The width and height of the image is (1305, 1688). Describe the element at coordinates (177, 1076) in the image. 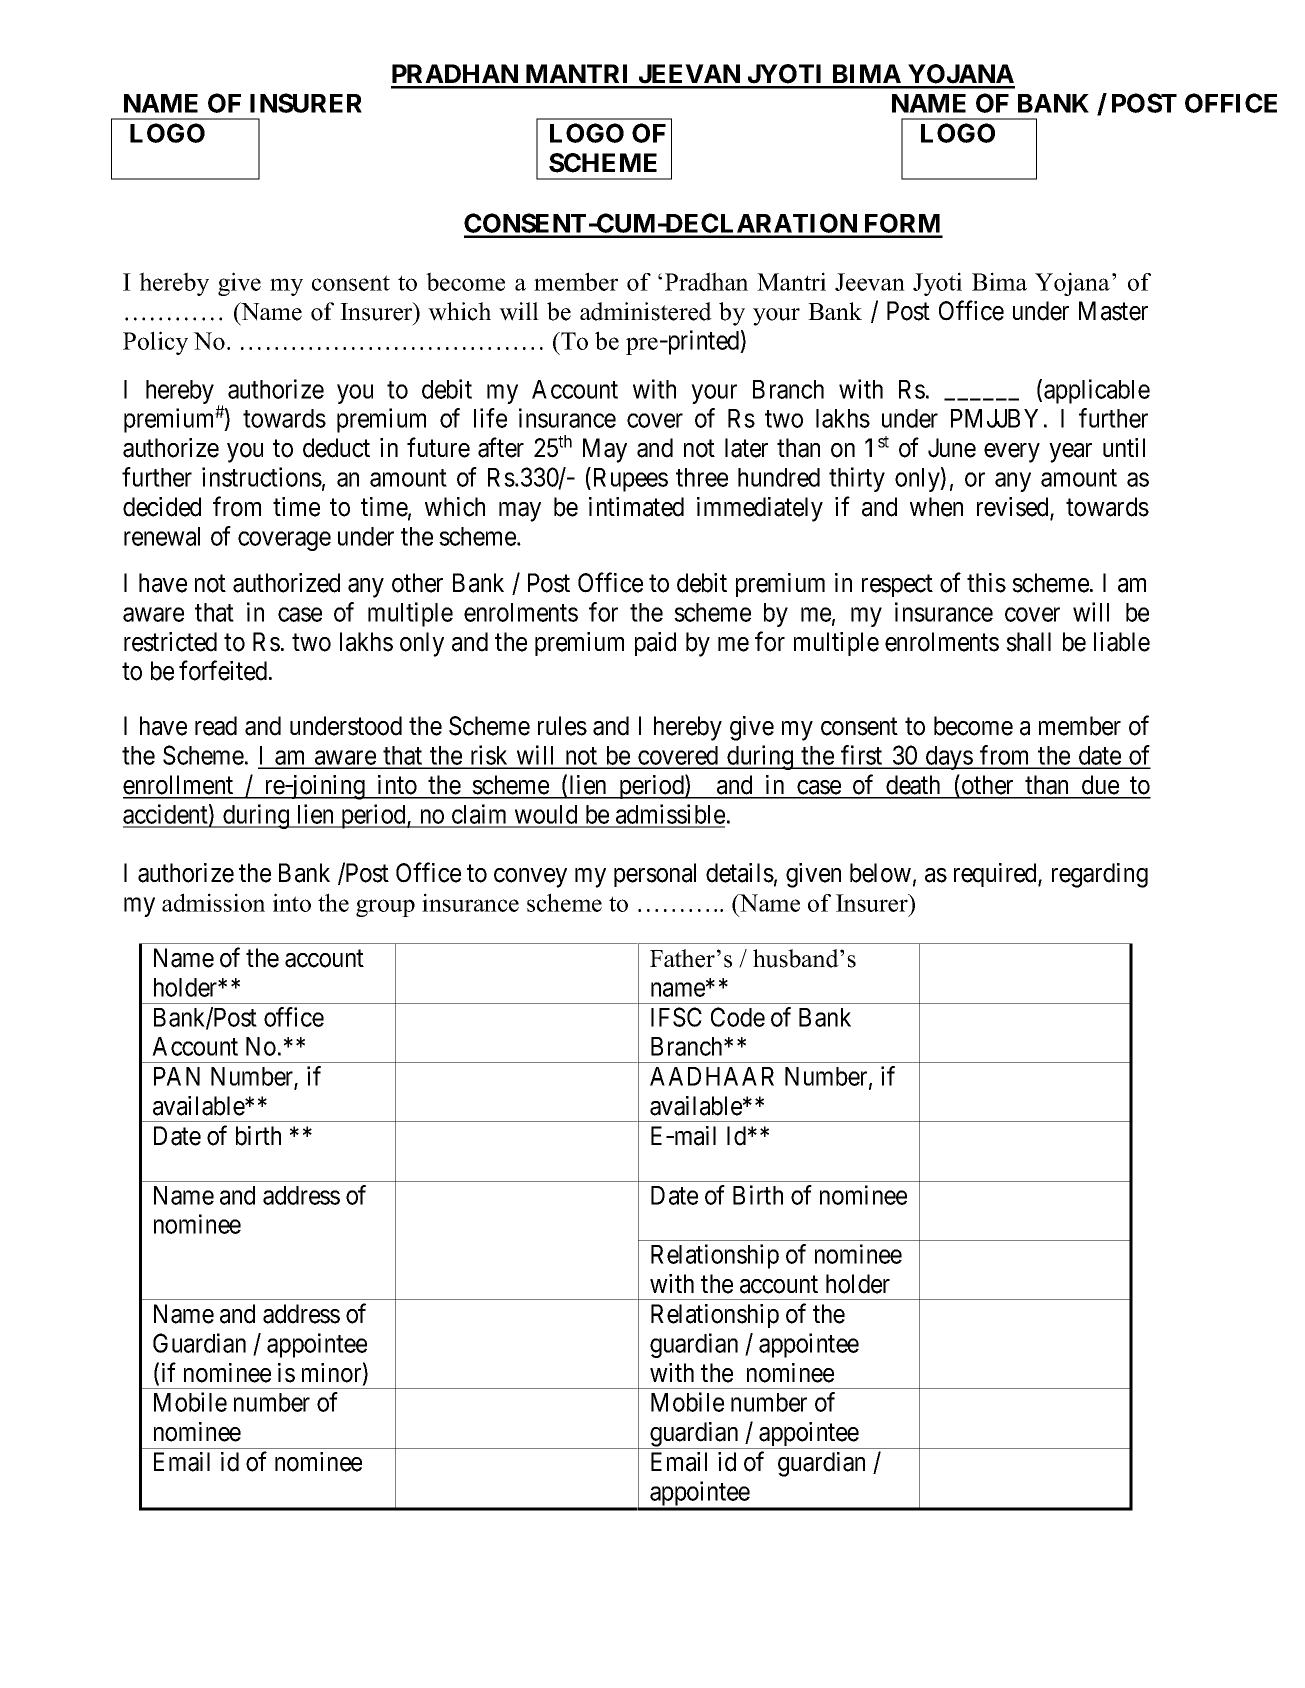

I see `PAN` at that location.
